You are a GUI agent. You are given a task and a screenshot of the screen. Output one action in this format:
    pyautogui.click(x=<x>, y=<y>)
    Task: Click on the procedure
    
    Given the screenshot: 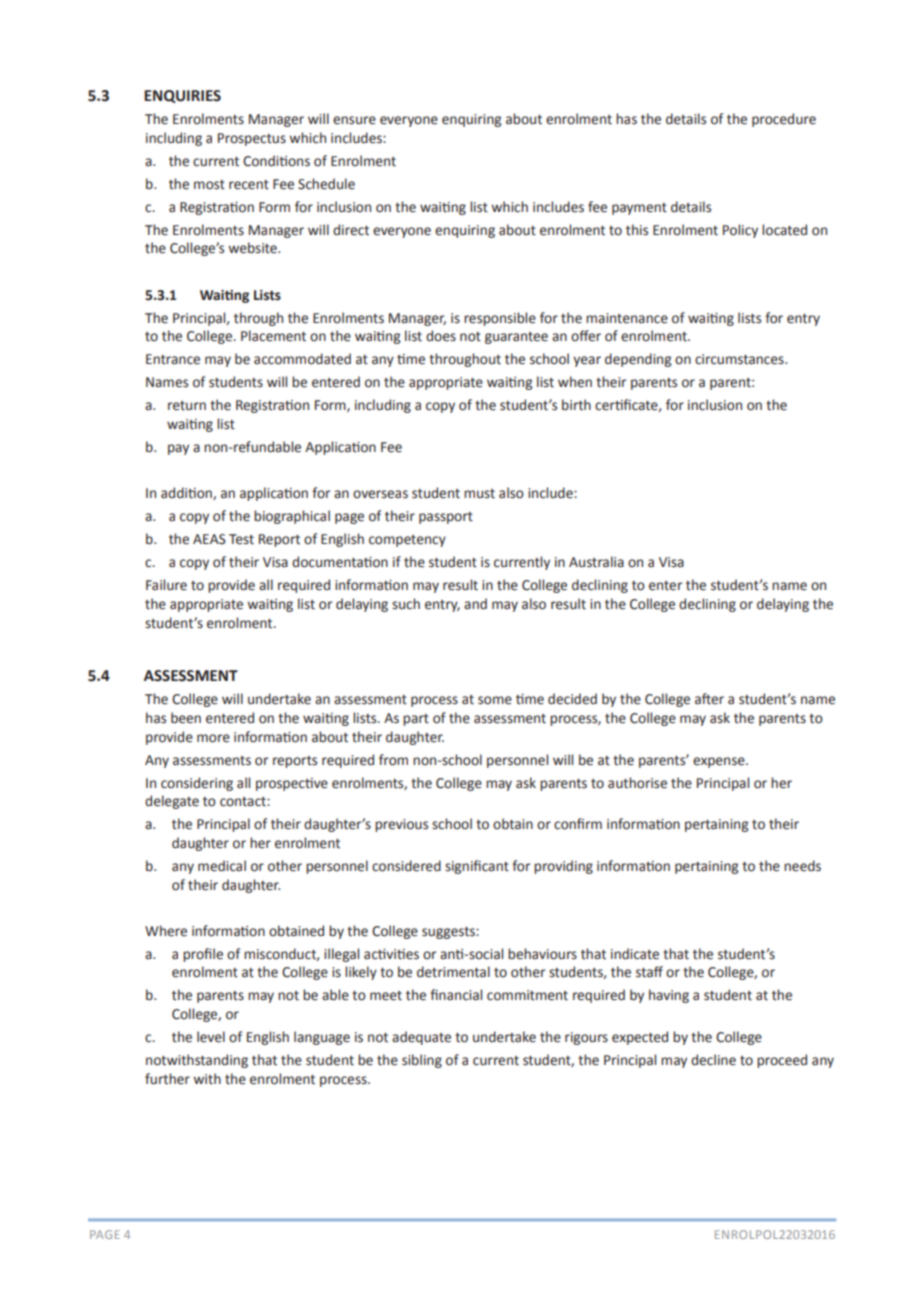 What is the action you would take?
    pyautogui.click(x=784, y=120)
